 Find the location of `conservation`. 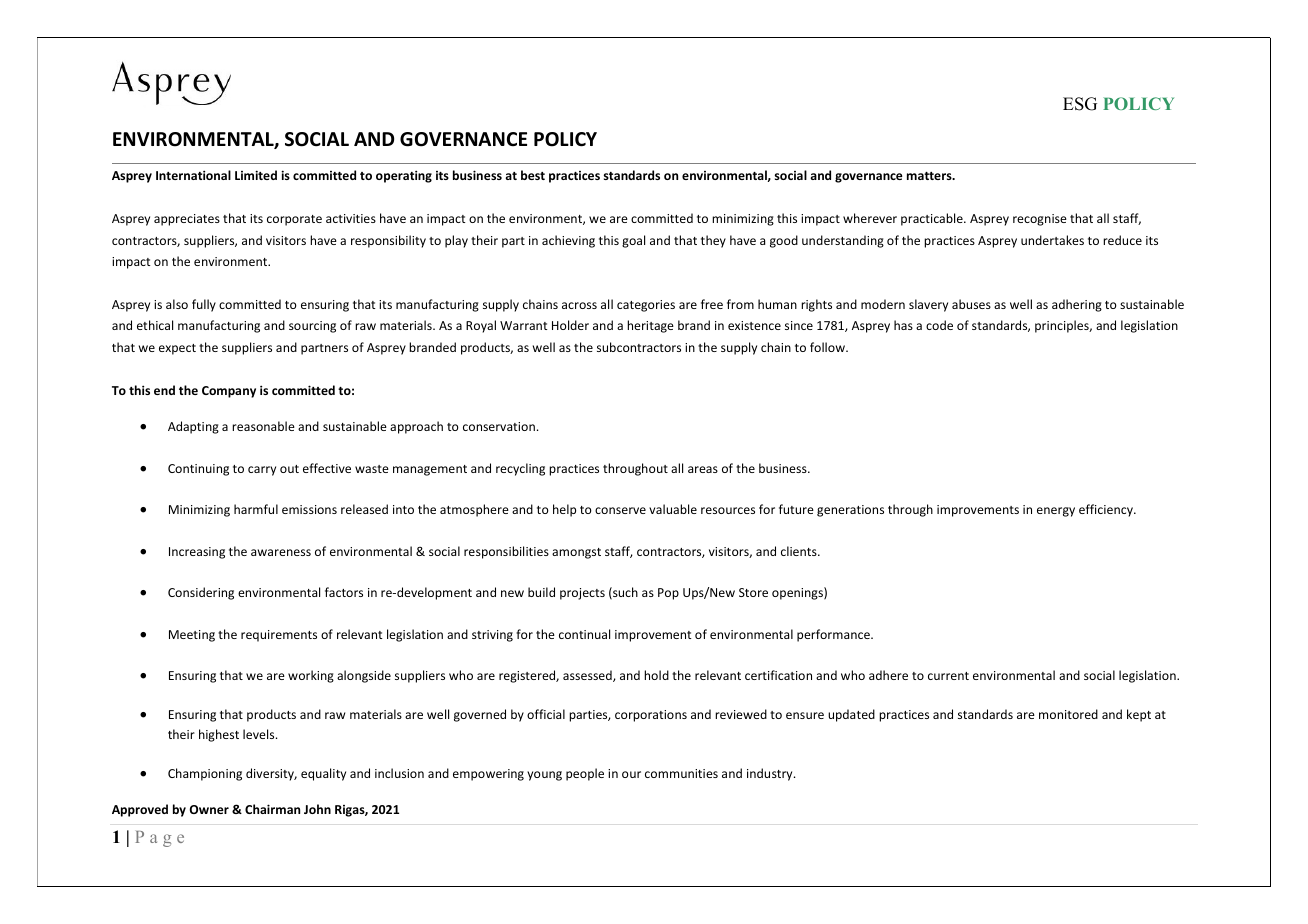

conservation is located at coordinates (499, 426).
